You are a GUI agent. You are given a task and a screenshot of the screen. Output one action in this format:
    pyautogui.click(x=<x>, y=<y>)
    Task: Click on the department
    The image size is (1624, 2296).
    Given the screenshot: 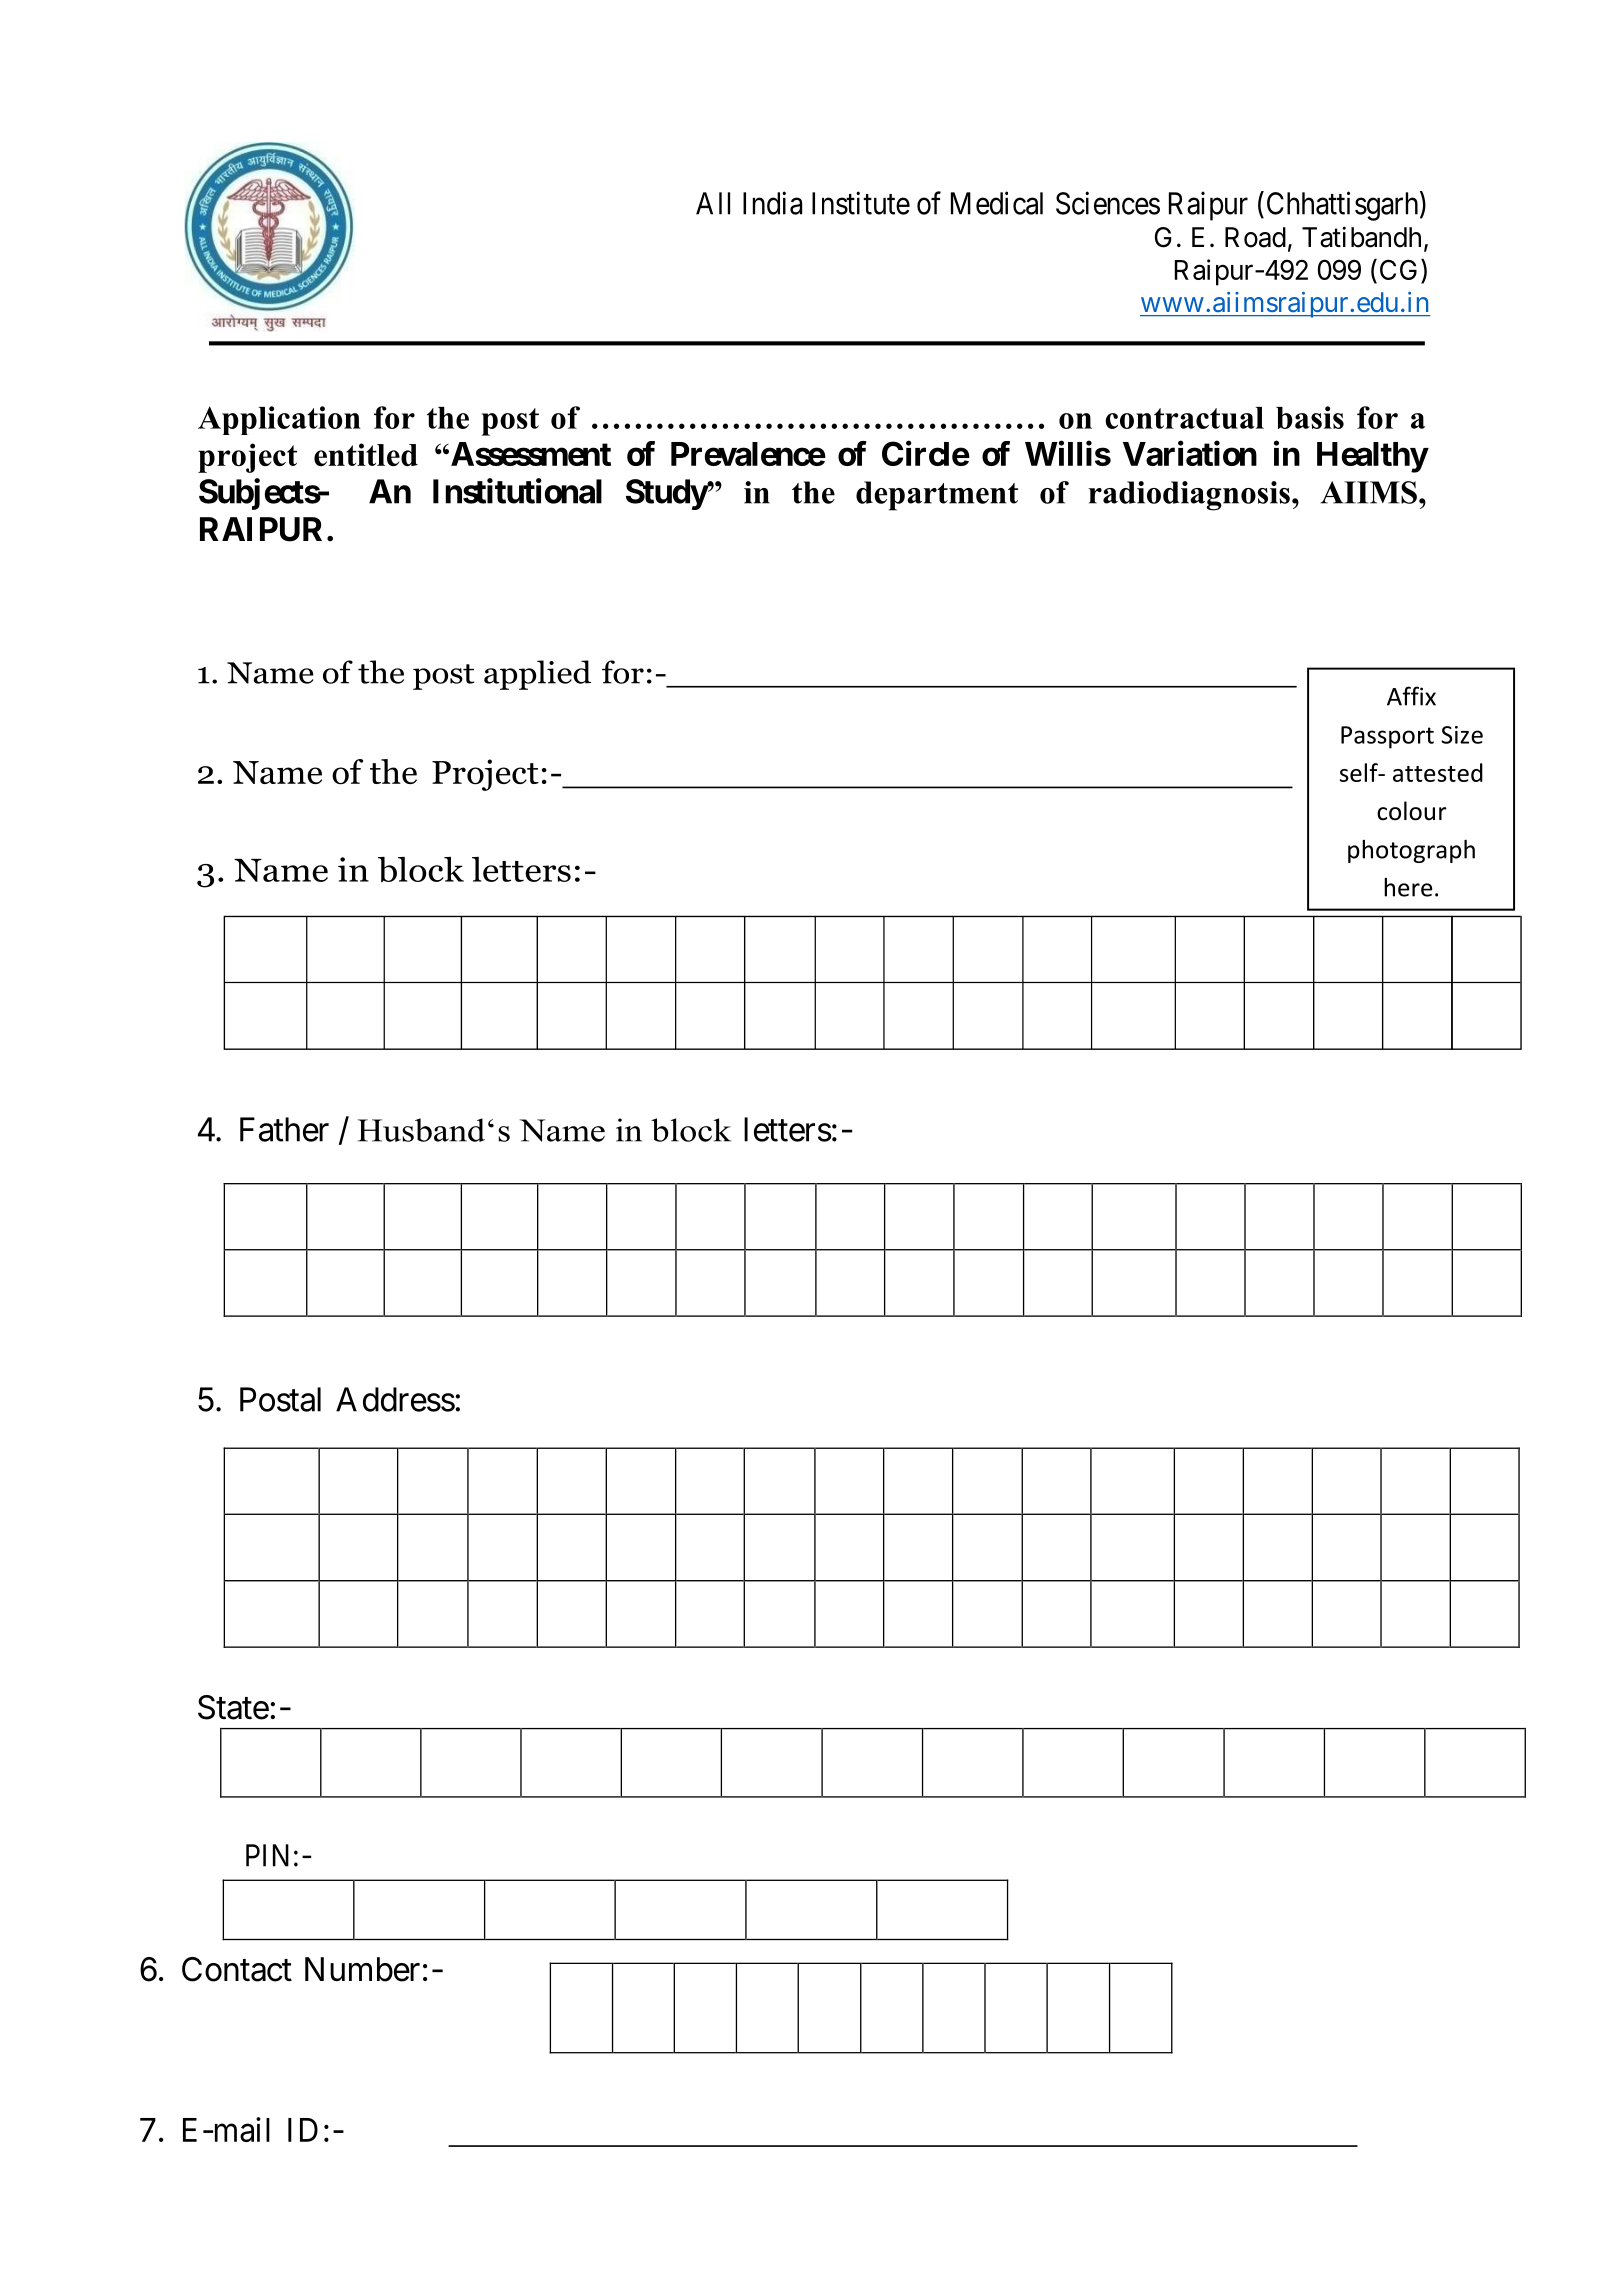 What is the action you would take?
    pyautogui.click(x=937, y=496)
